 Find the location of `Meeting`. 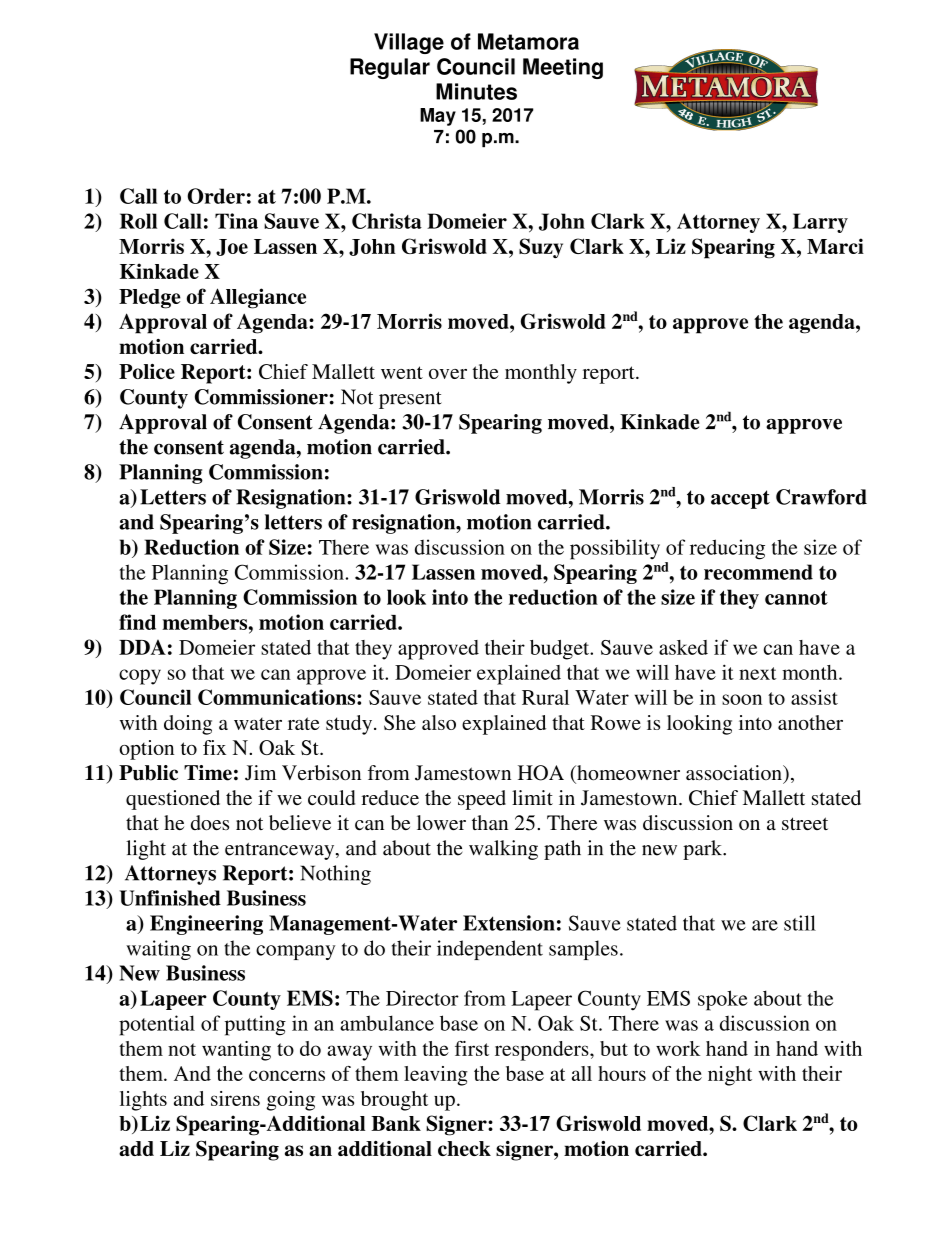

Meeting is located at coordinates (563, 68).
